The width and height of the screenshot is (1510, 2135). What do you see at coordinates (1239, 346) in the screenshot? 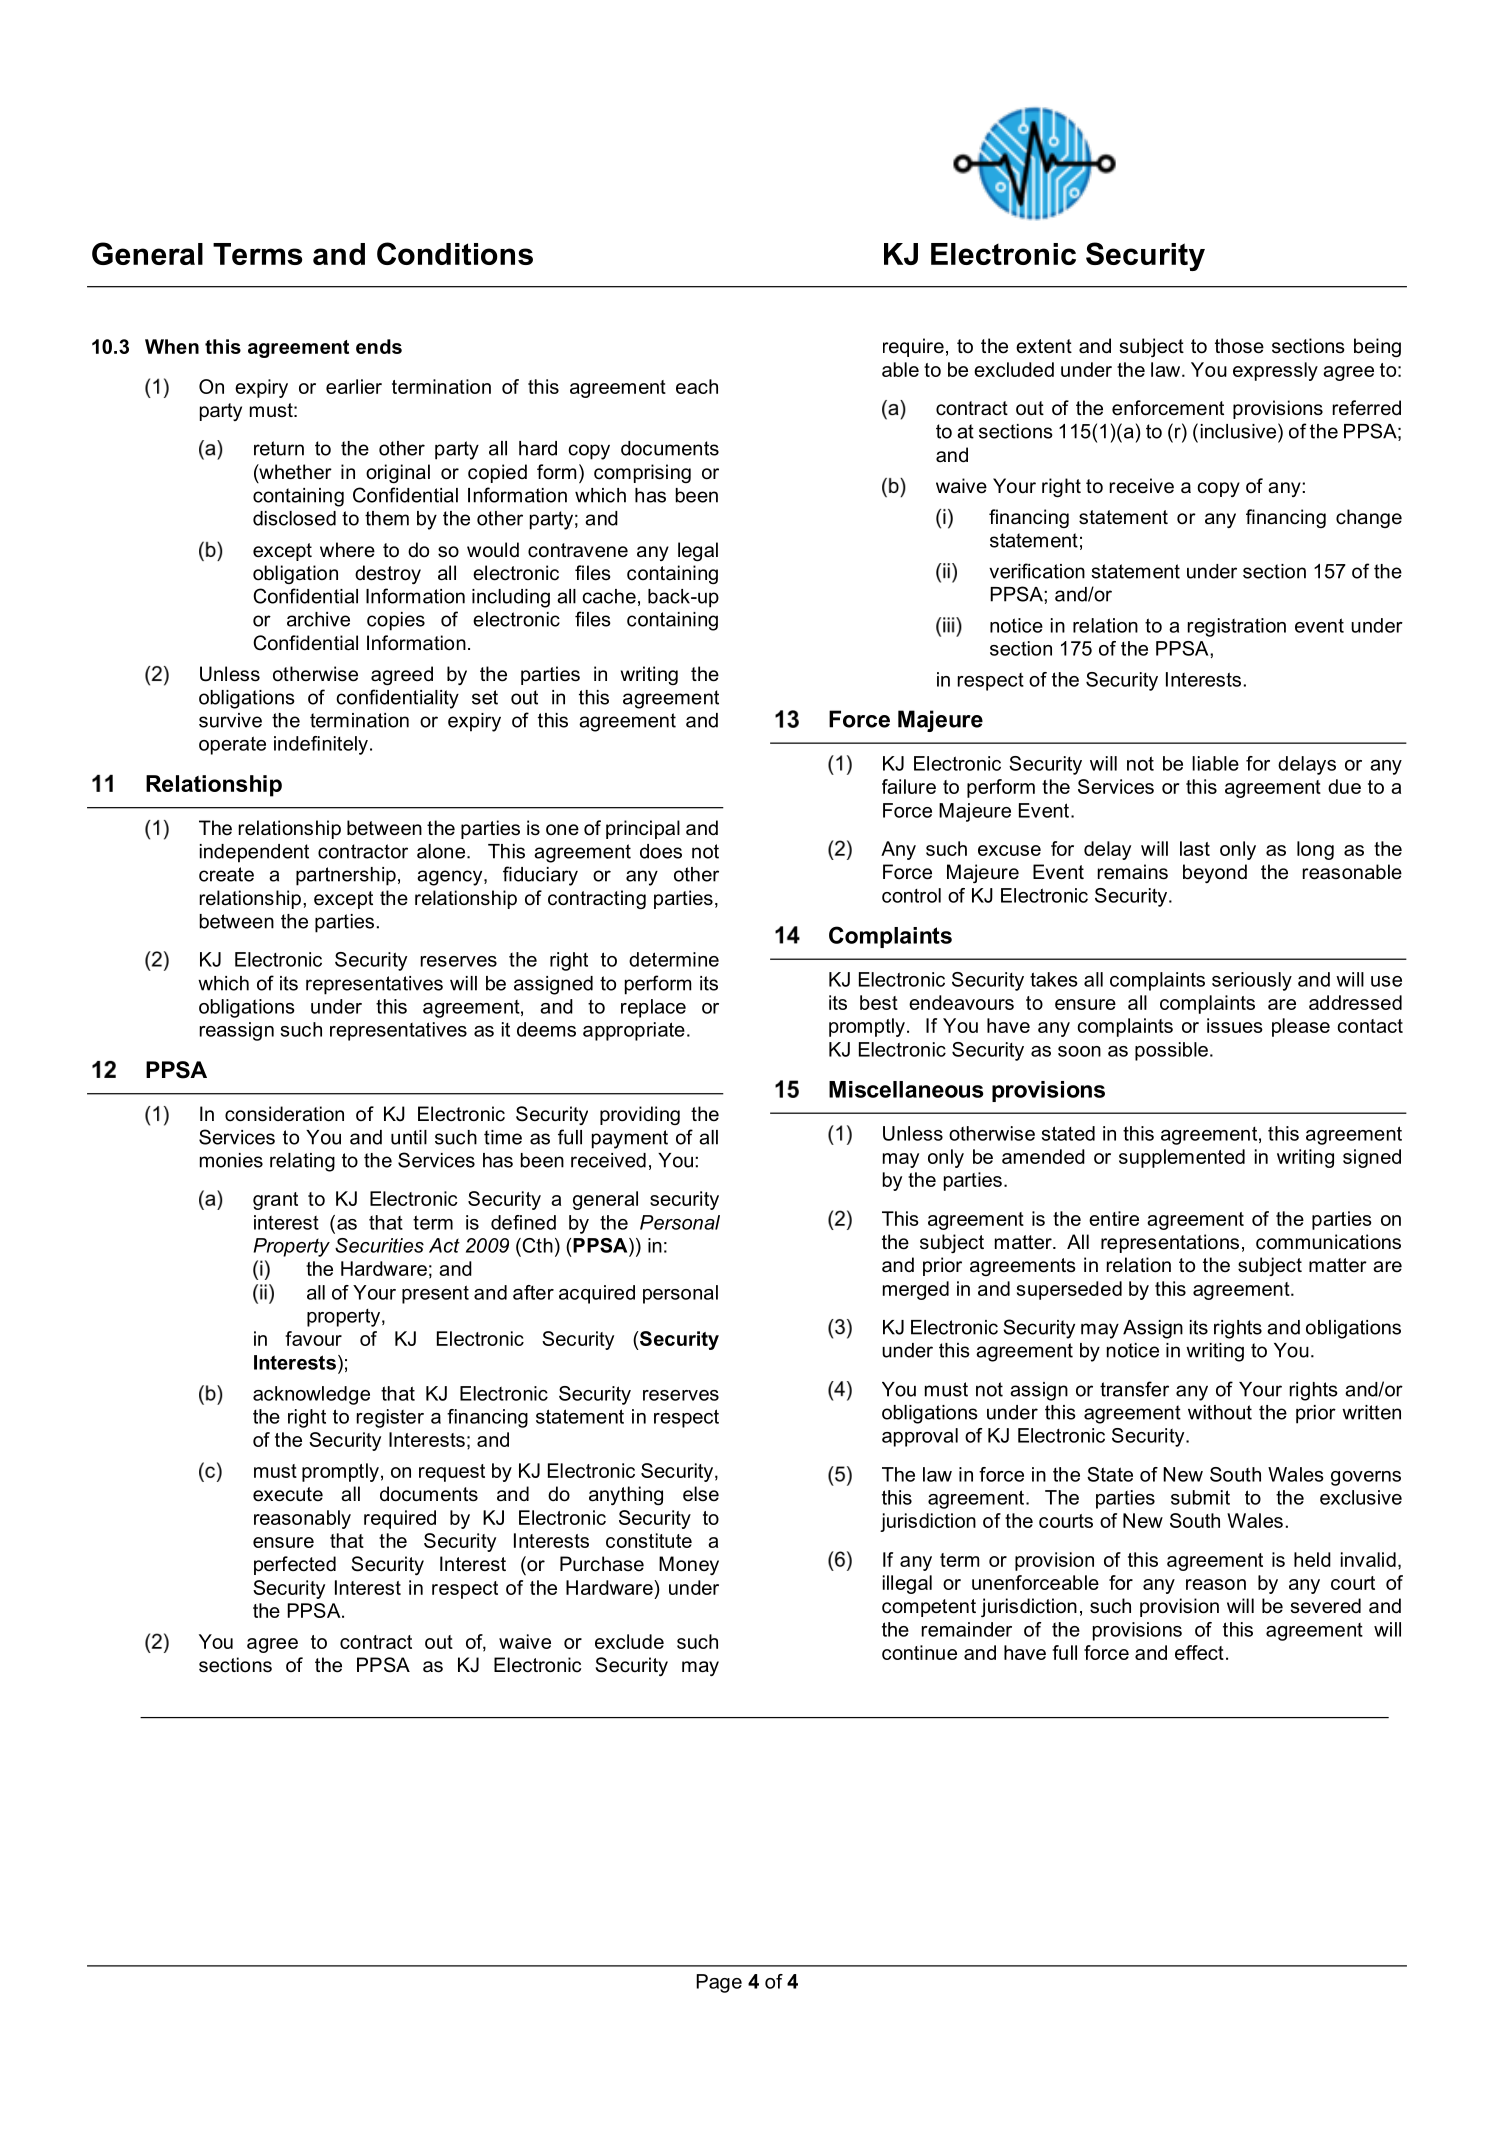
I see `those` at bounding box center [1239, 346].
